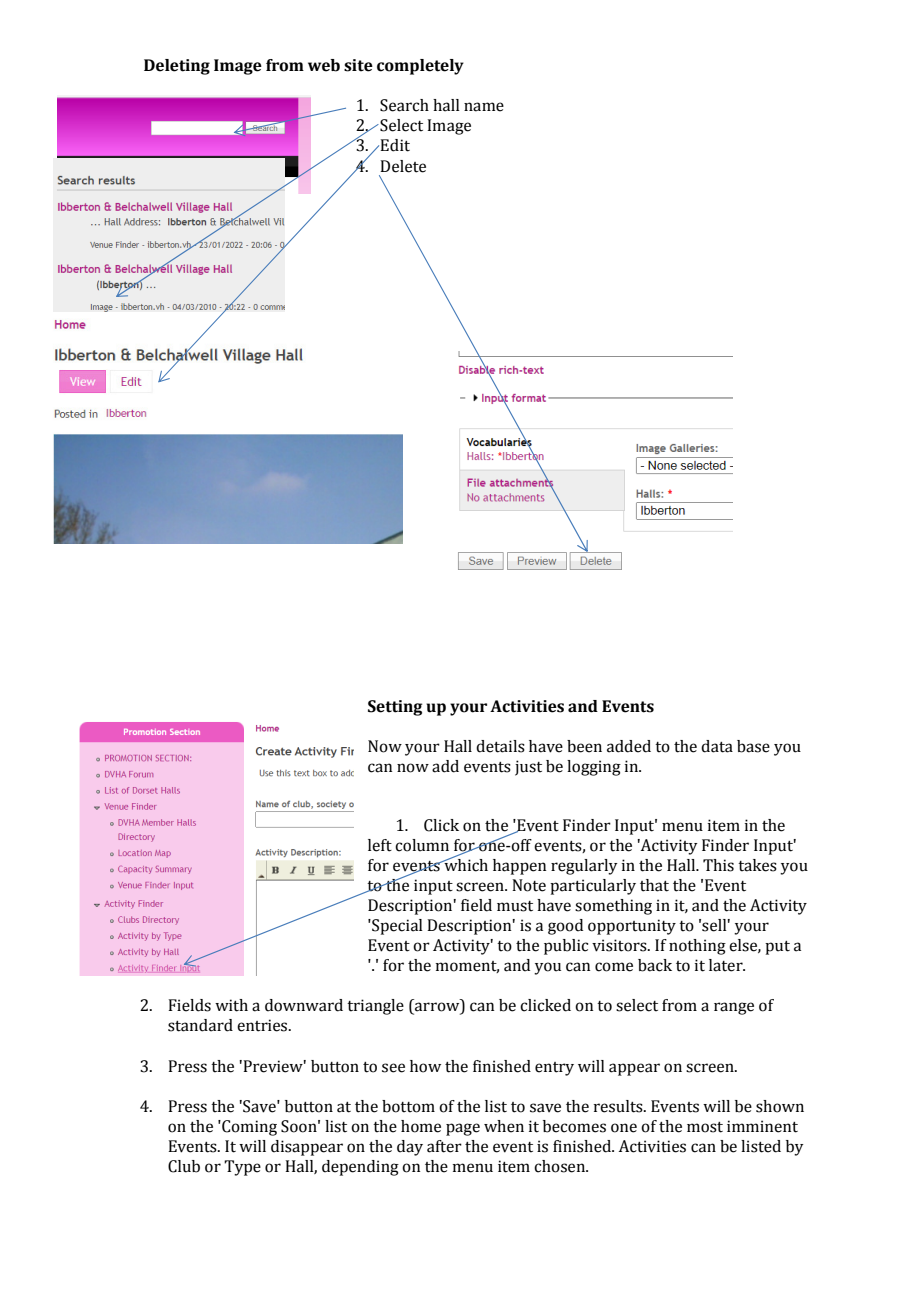  I want to click on This, so click(718, 865).
